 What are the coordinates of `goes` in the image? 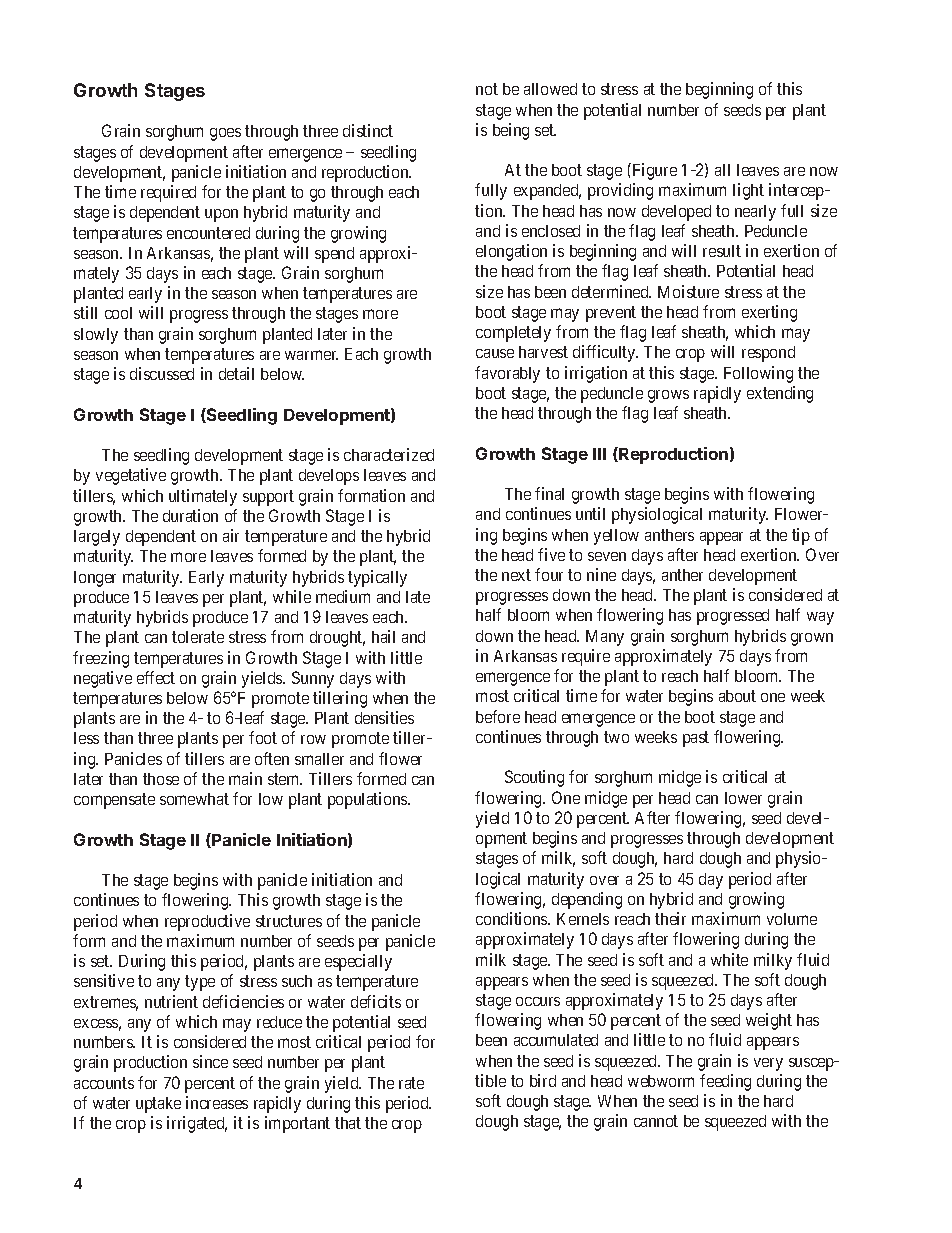 It's located at (225, 134).
